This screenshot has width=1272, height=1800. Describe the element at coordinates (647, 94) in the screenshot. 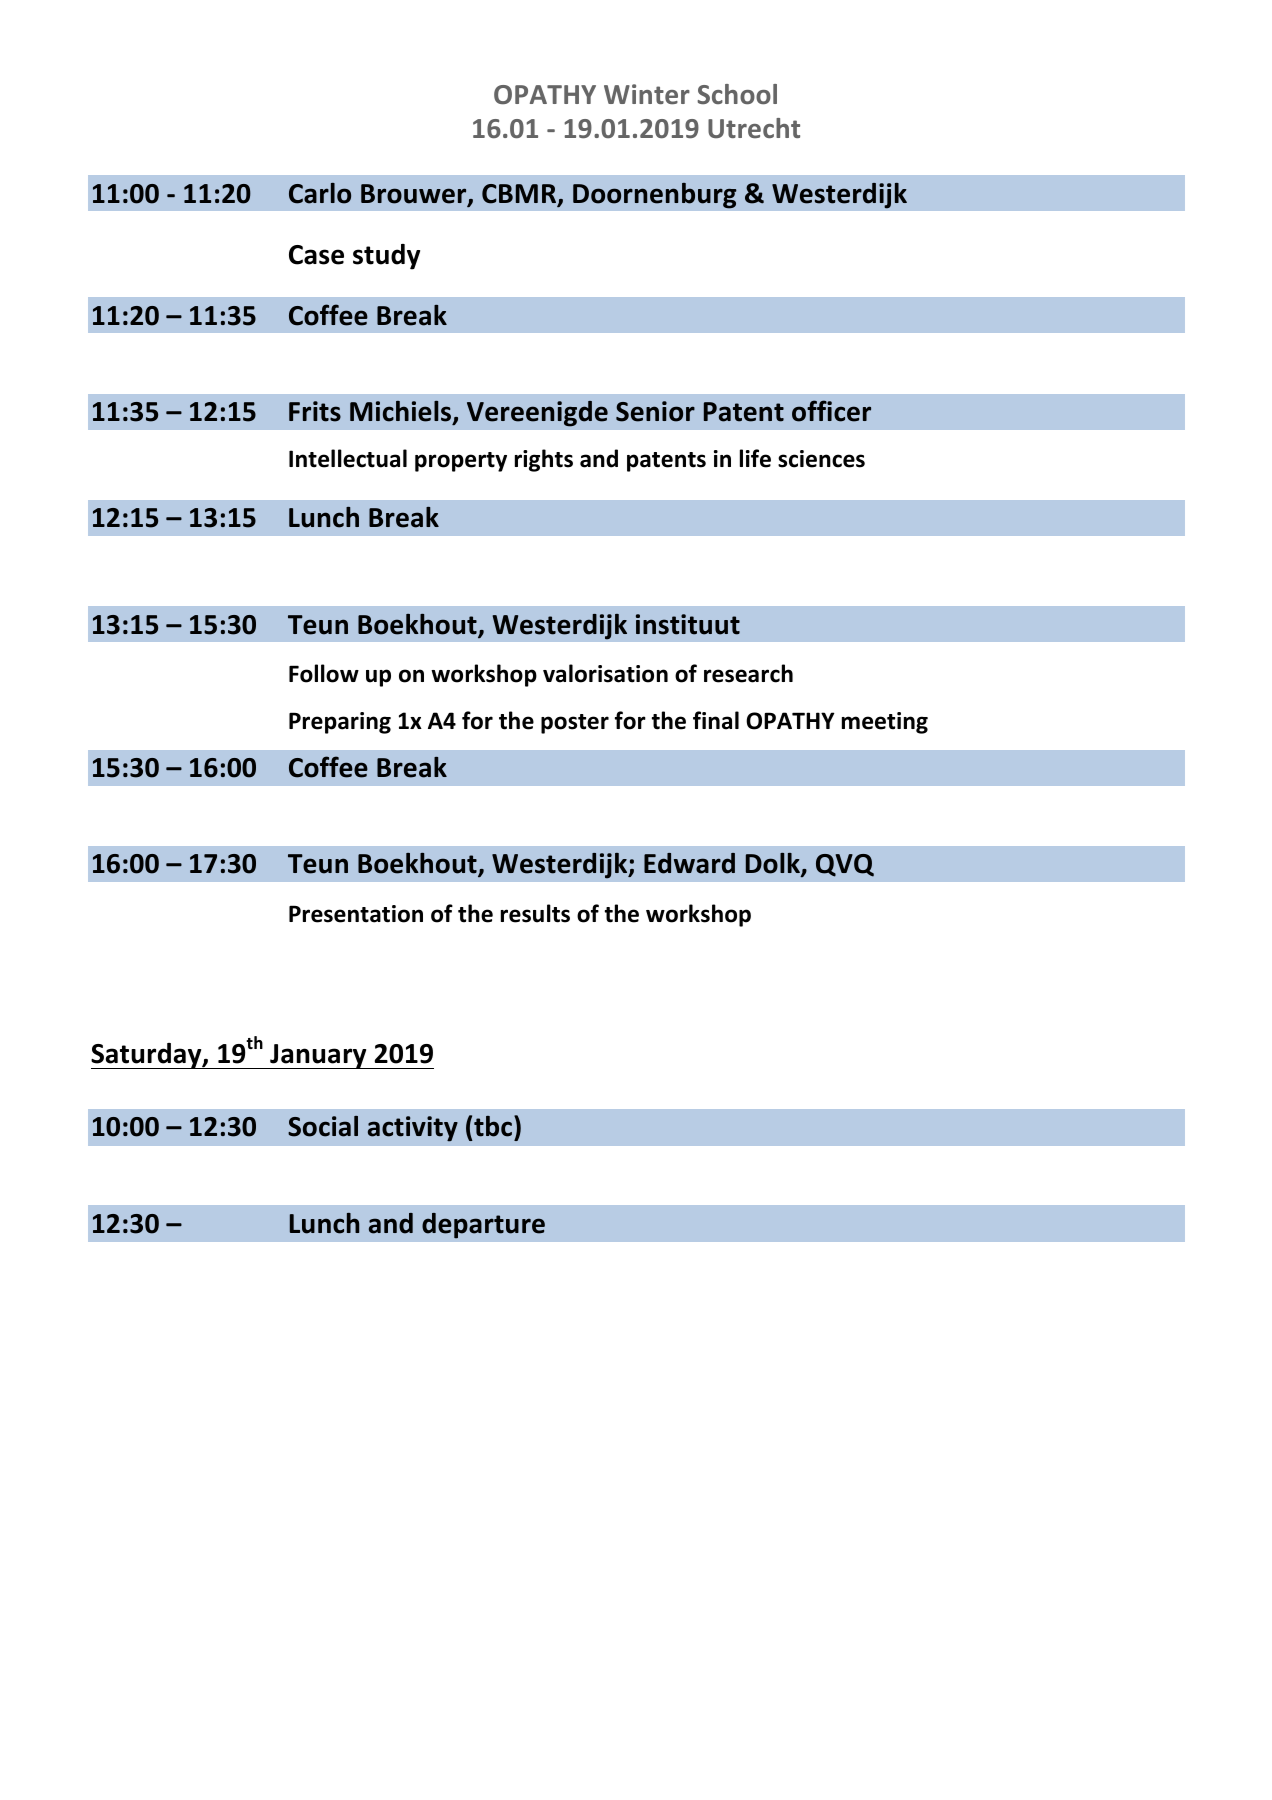

I see `Winter` at that location.
